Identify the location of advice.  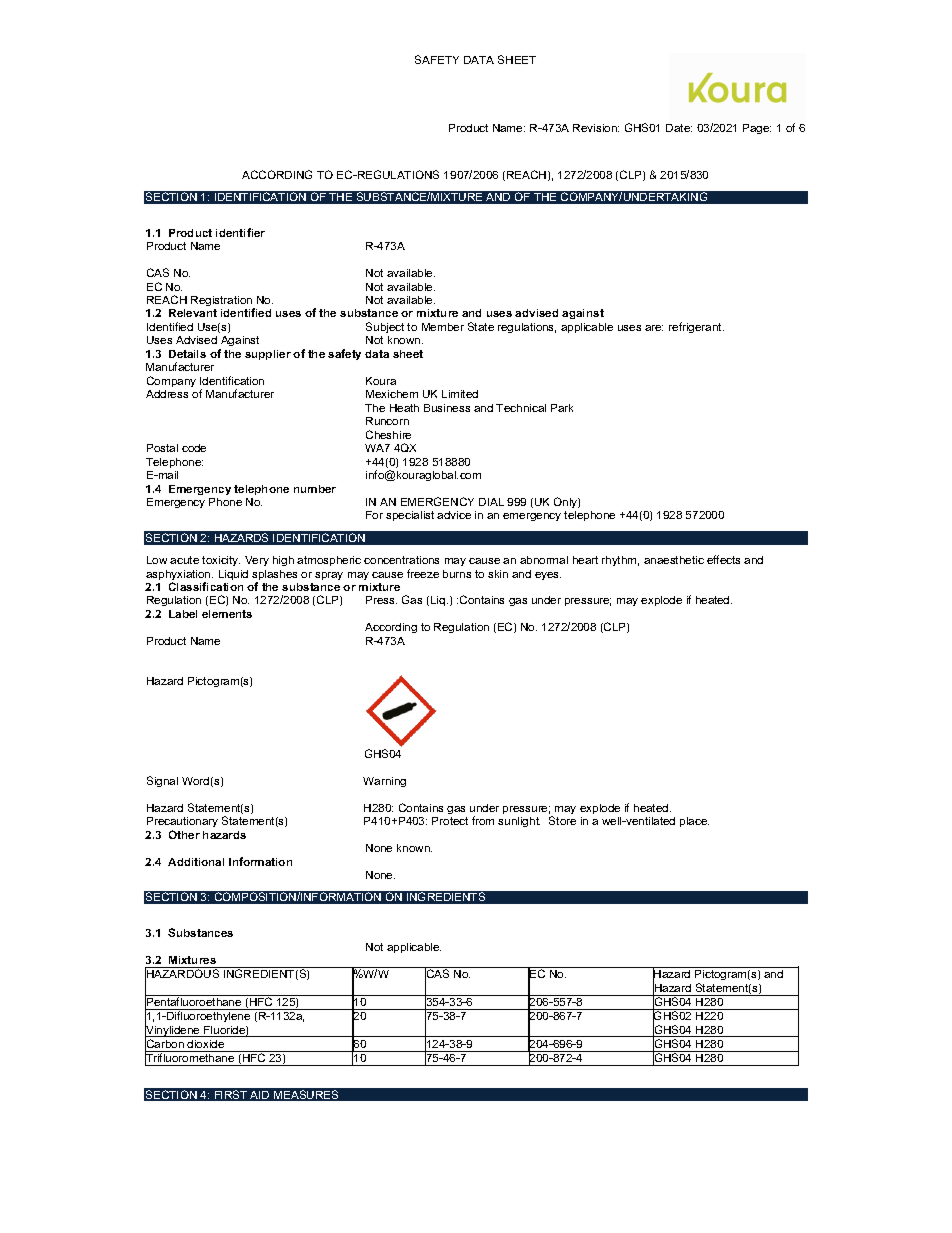
(454, 515).
